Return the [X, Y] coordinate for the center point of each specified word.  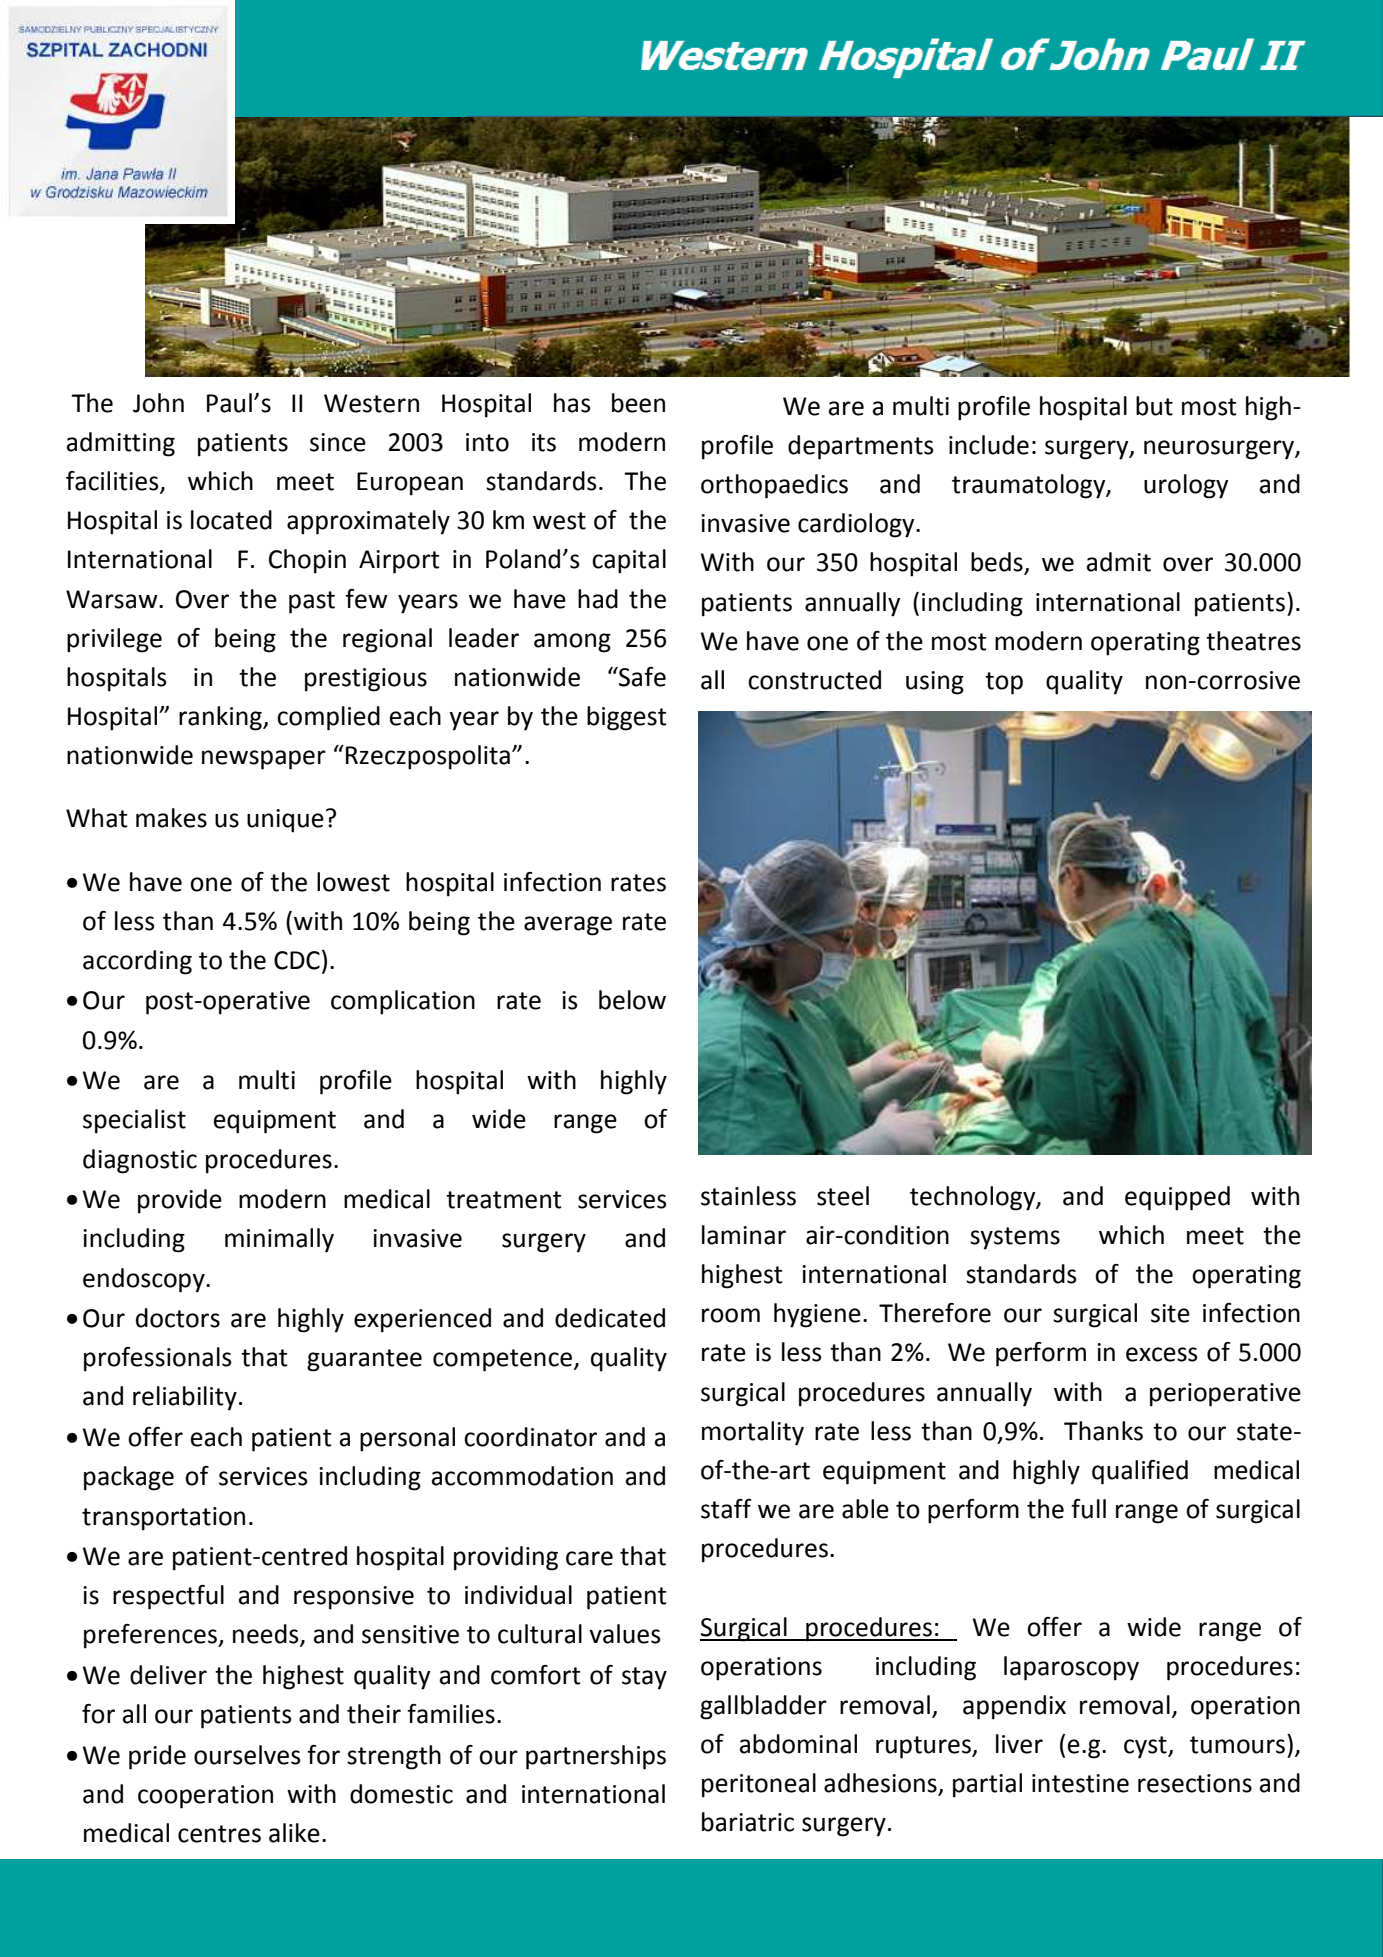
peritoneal [759, 1785]
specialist [134, 1121]
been [638, 403]
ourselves [247, 1755]
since [338, 442]
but [1154, 406]
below [632, 1000]
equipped [1177, 1198]
